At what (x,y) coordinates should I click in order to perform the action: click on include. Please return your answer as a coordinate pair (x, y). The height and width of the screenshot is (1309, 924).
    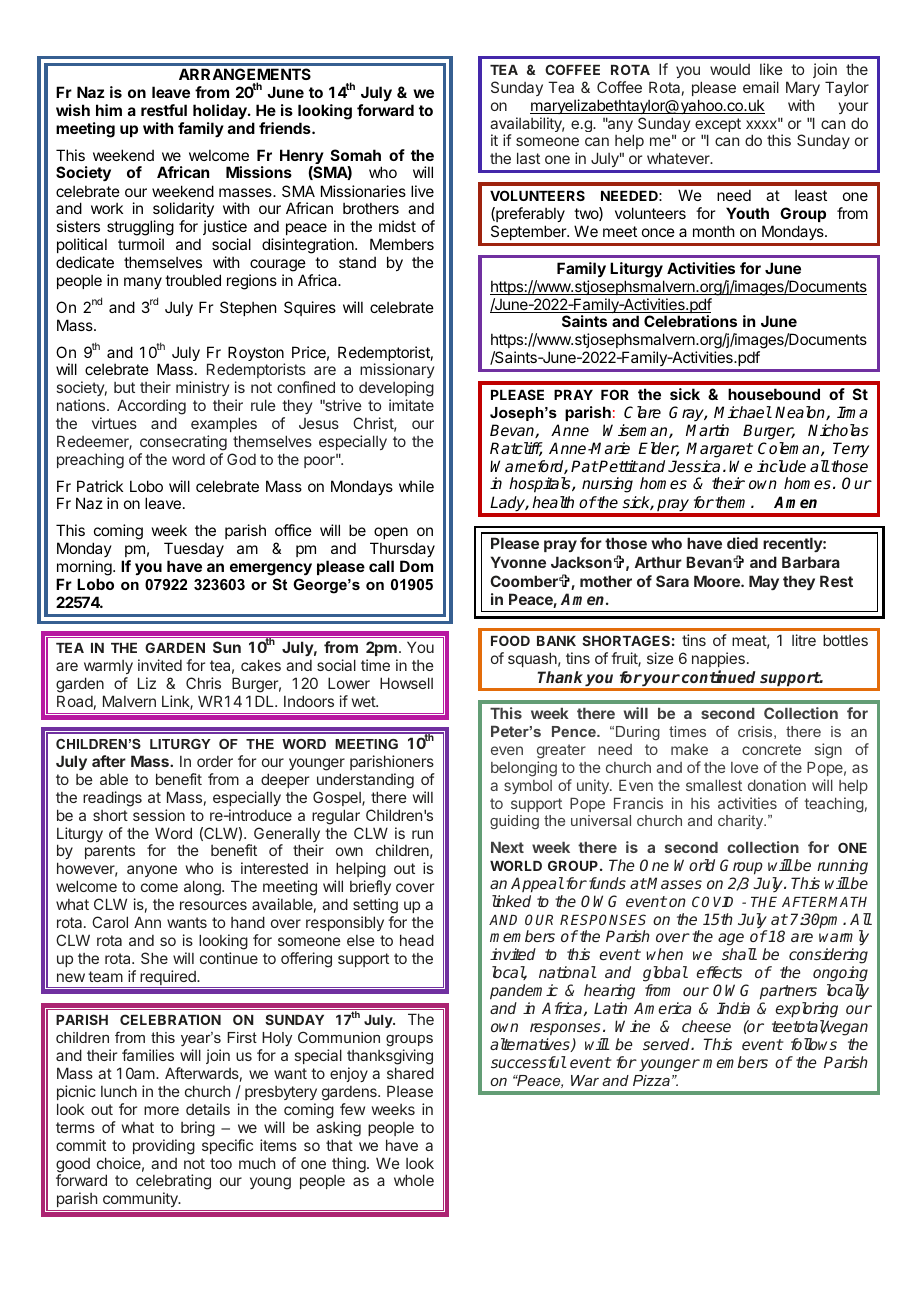
    Looking at the image, I should click on (781, 466).
